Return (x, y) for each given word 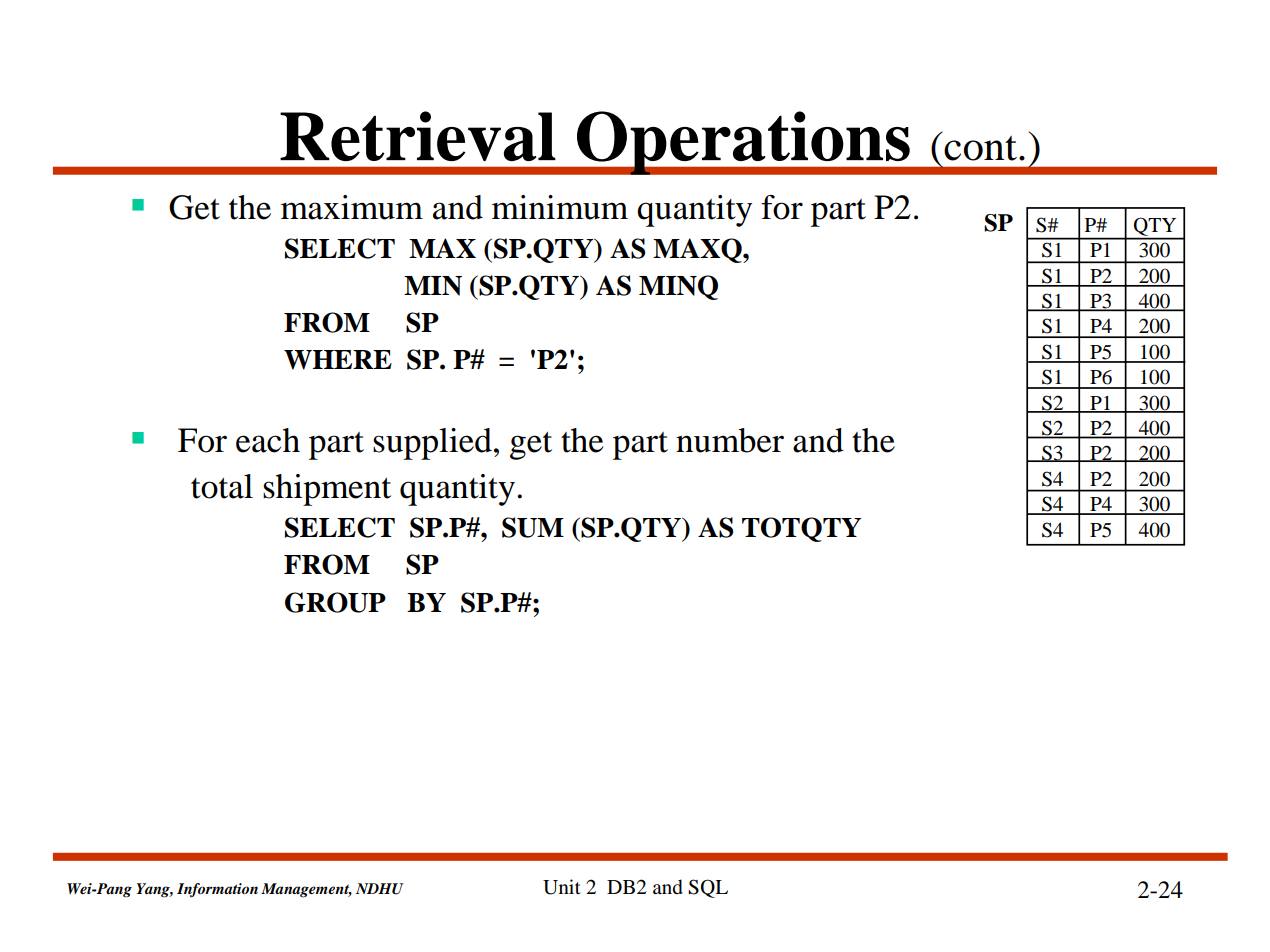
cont (980, 148)
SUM (533, 527)
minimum (560, 207)
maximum (352, 207)
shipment (327, 490)
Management (306, 890)
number (730, 440)
